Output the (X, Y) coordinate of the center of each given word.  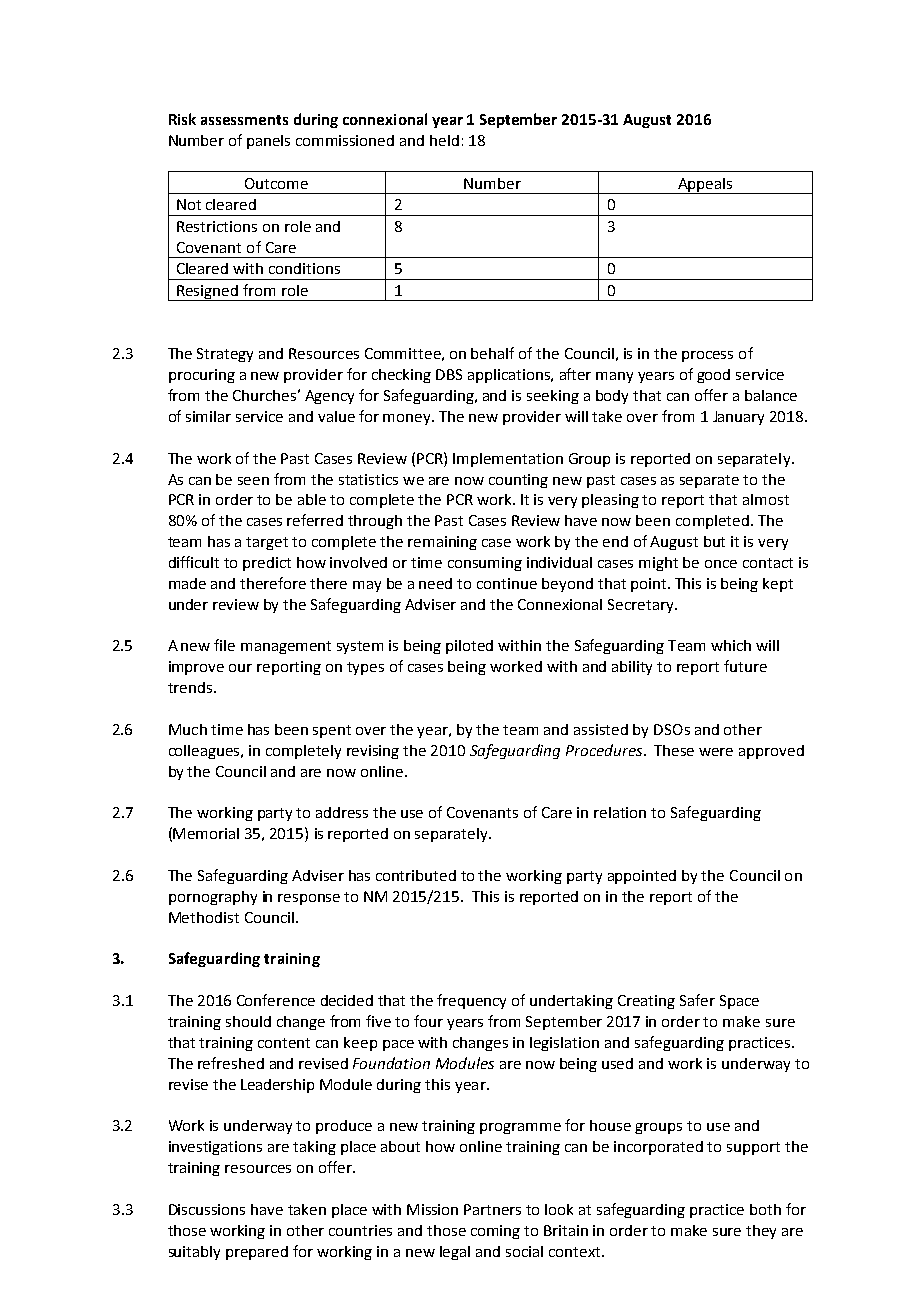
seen (253, 481)
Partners (492, 1209)
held (444, 140)
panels (268, 142)
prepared (257, 1253)
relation (620, 812)
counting (518, 481)
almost (766, 499)
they (761, 1232)
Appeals (705, 186)
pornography (213, 898)
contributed (416, 875)
